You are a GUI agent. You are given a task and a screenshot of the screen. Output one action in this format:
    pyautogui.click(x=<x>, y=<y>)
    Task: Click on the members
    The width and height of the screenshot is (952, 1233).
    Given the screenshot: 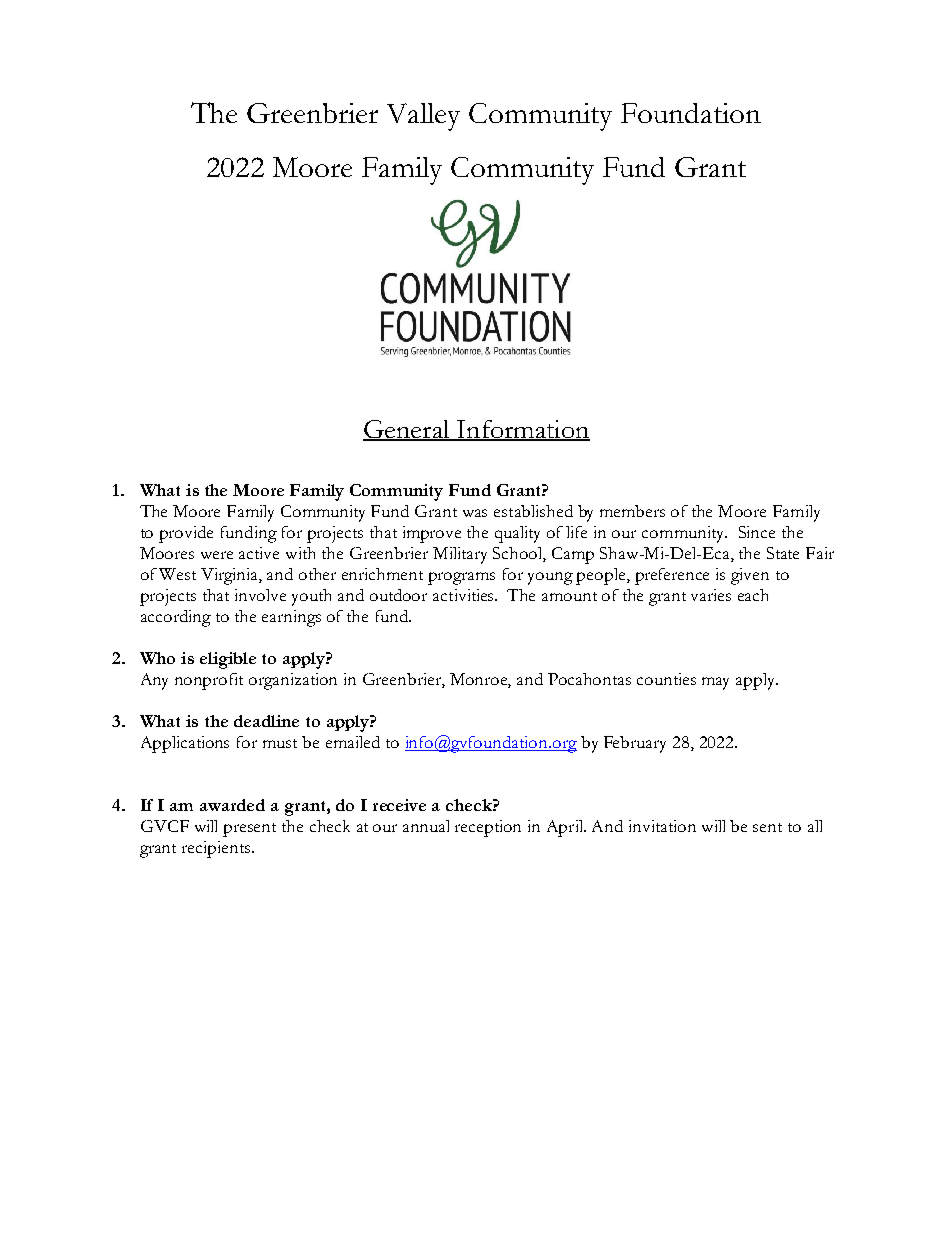 What is the action you would take?
    pyautogui.click(x=632, y=511)
